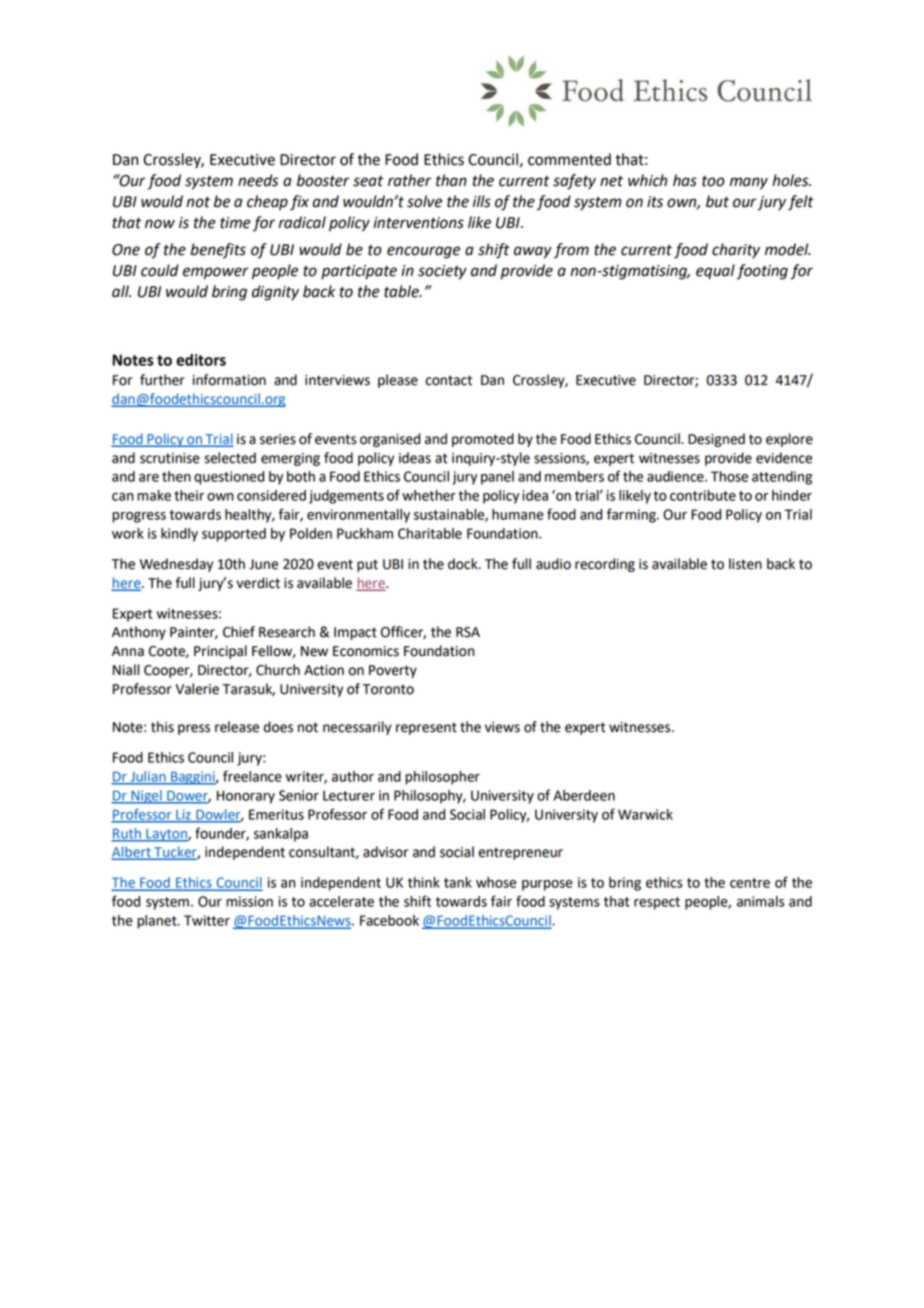 This screenshot has width=924, height=1308. What do you see at coordinates (483, 440) in the screenshot?
I see `promoted` at bounding box center [483, 440].
